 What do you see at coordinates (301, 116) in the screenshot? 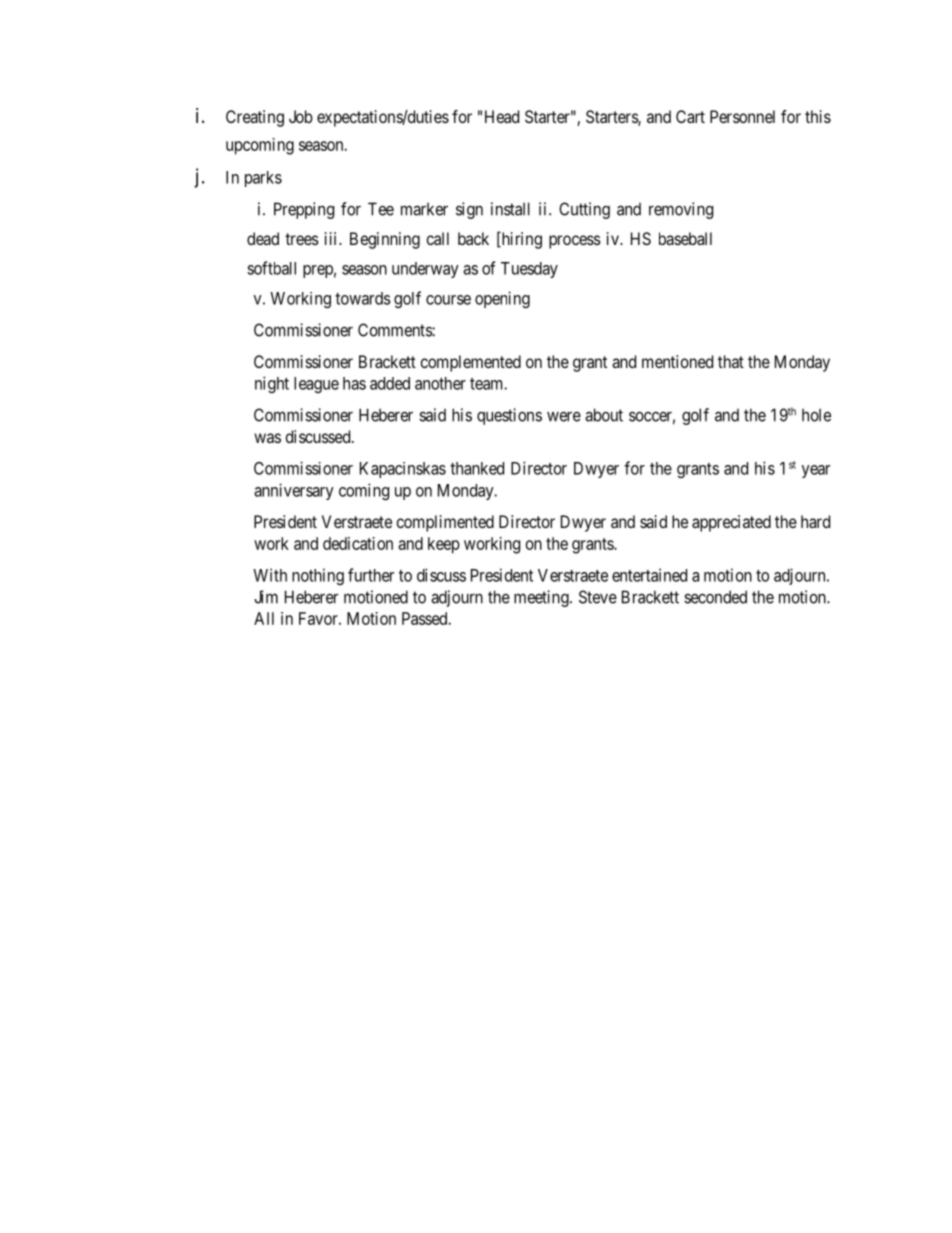
I see `Job` at bounding box center [301, 116].
